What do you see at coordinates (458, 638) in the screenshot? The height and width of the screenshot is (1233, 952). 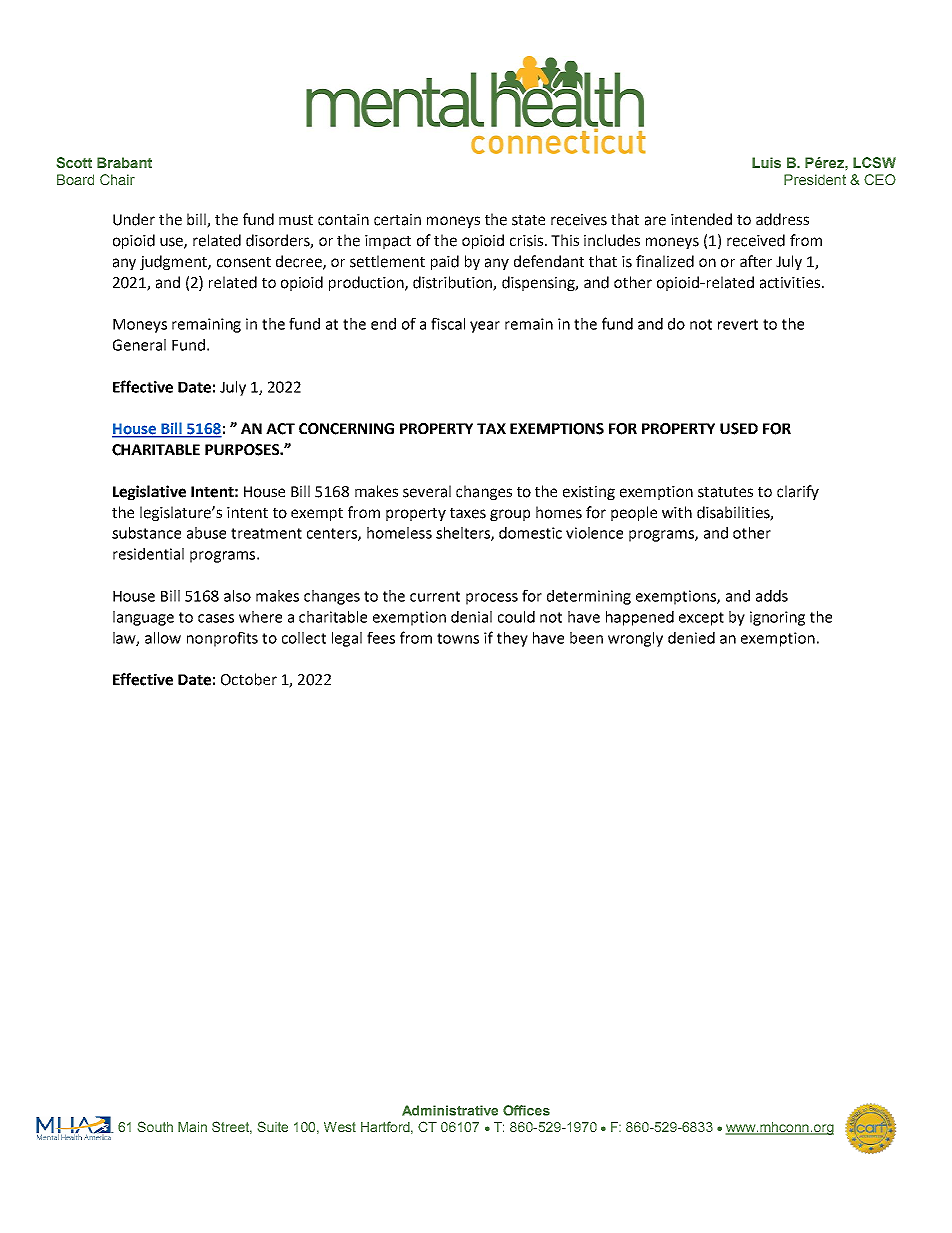 I see `towns` at bounding box center [458, 638].
